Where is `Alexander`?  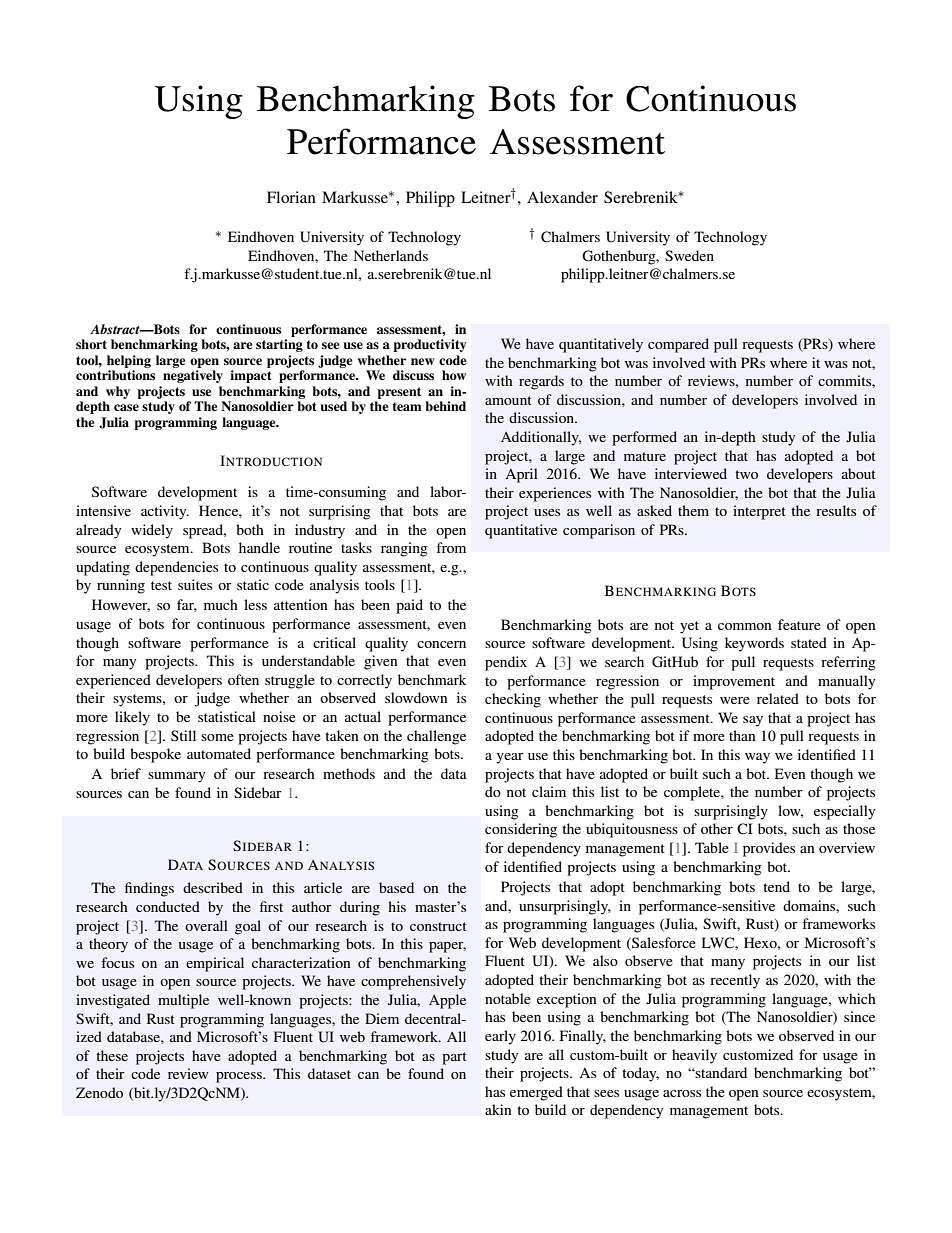
Alexander is located at coordinates (562, 197).
